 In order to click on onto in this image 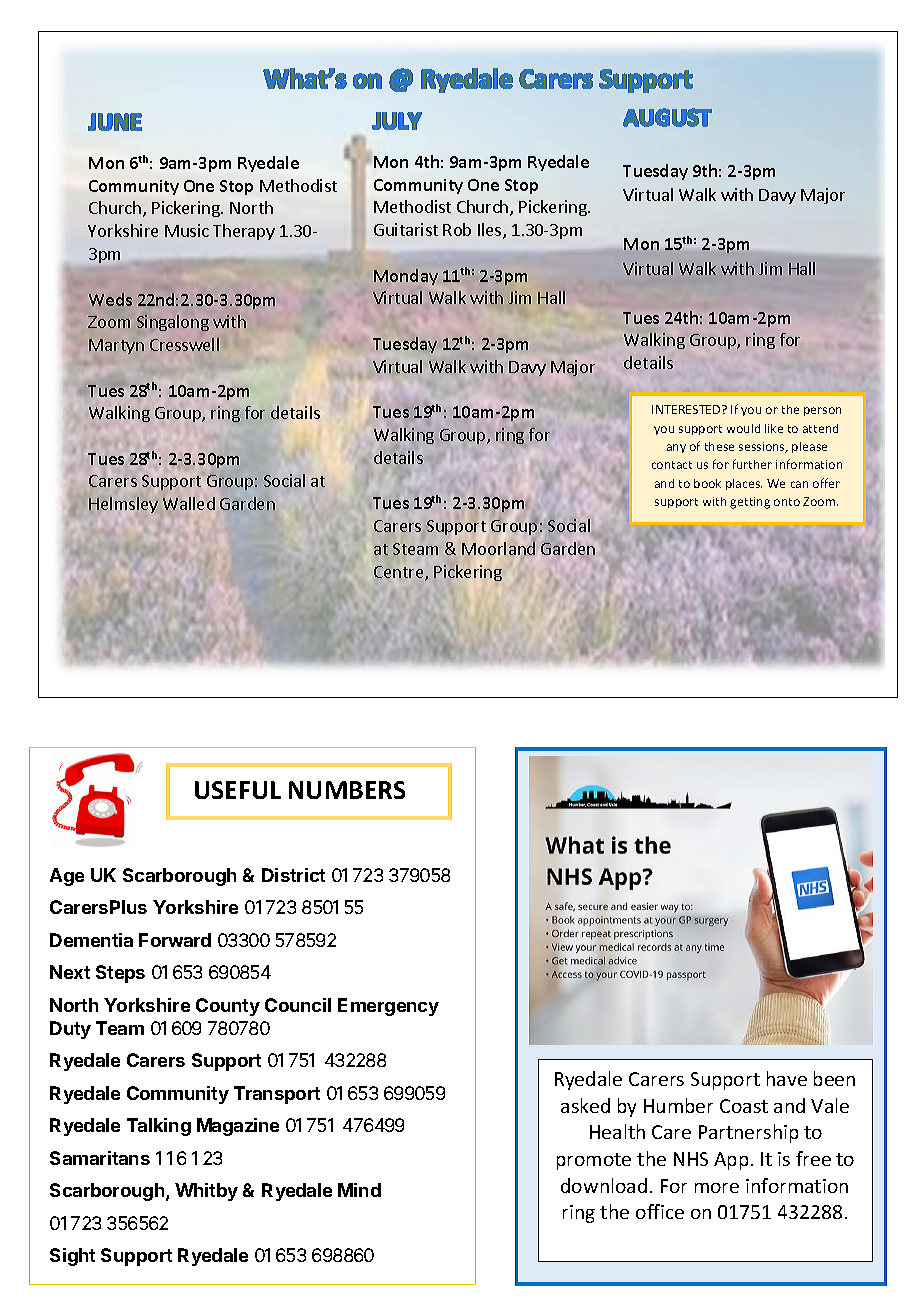, I will do `click(787, 502)`.
